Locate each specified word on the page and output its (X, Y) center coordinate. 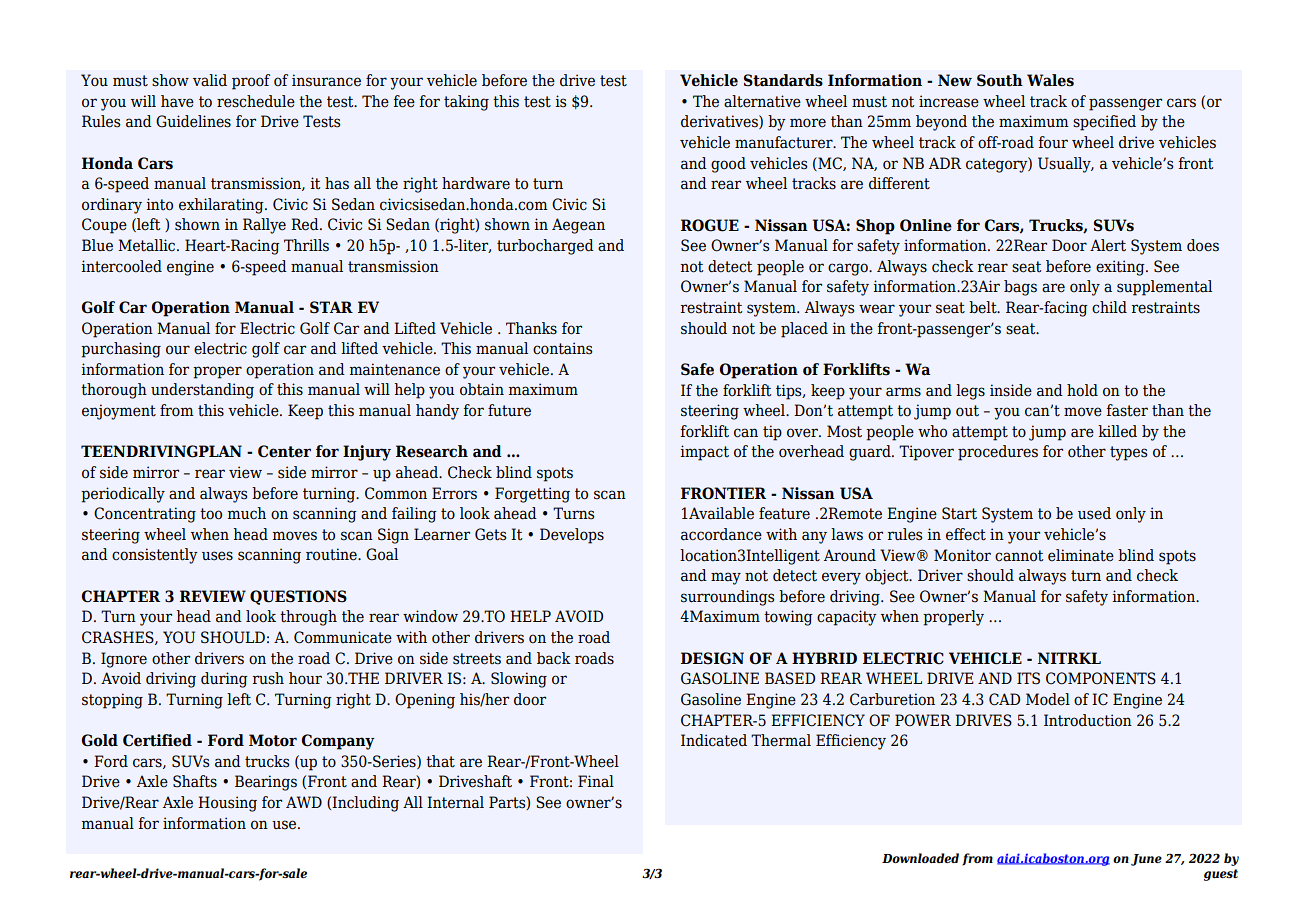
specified (1104, 123)
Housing (227, 804)
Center (284, 451)
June (1146, 860)
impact (704, 453)
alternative (762, 101)
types (1128, 453)
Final (596, 781)
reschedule (256, 101)
